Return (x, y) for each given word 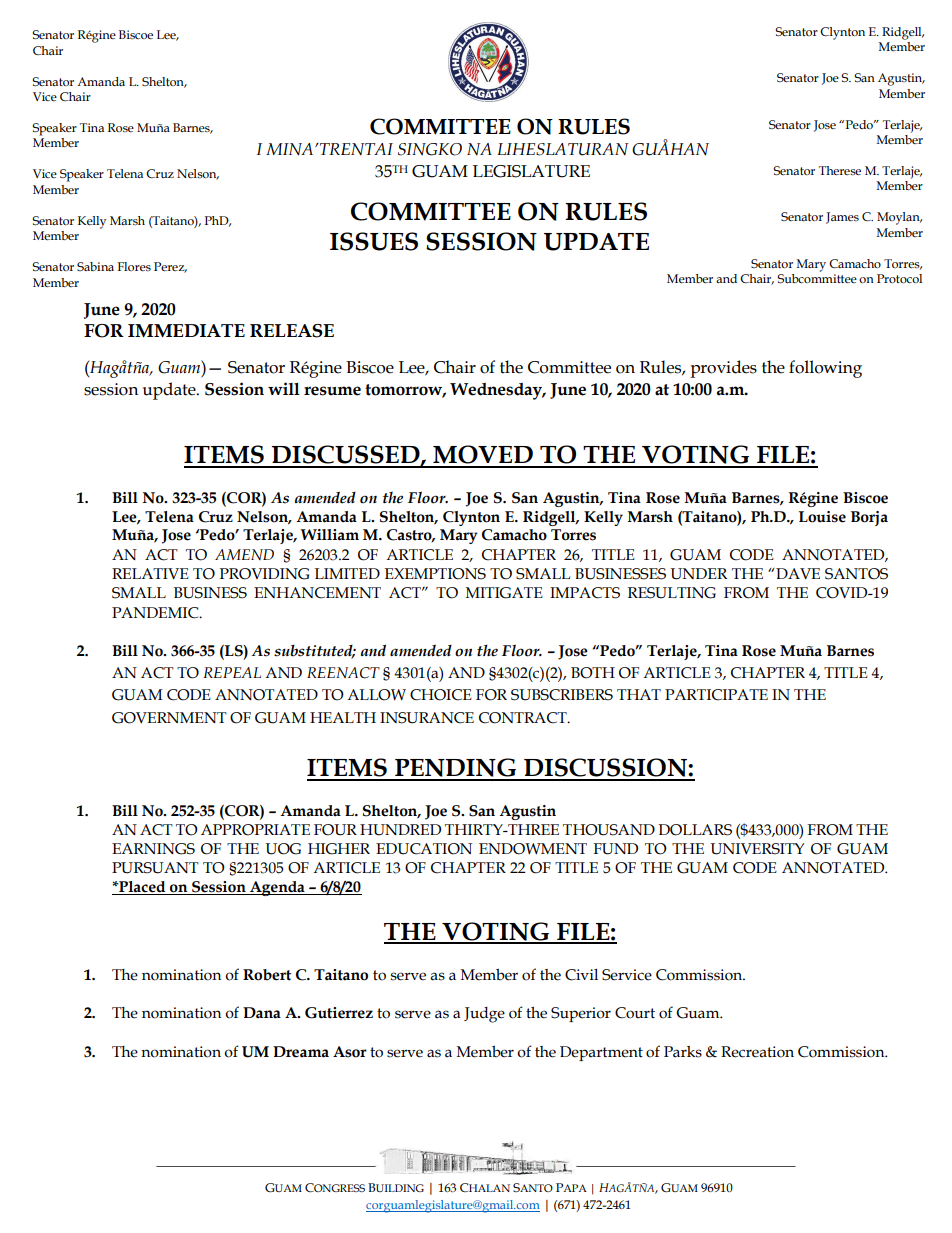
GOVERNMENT (169, 718)
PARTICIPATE (716, 695)
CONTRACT (524, 718)
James (842, 218)
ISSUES (374, 241)
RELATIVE (150, 573)
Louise (822, 517)
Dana (262, 1013)
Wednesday (497, 391)
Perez (170, 267)
